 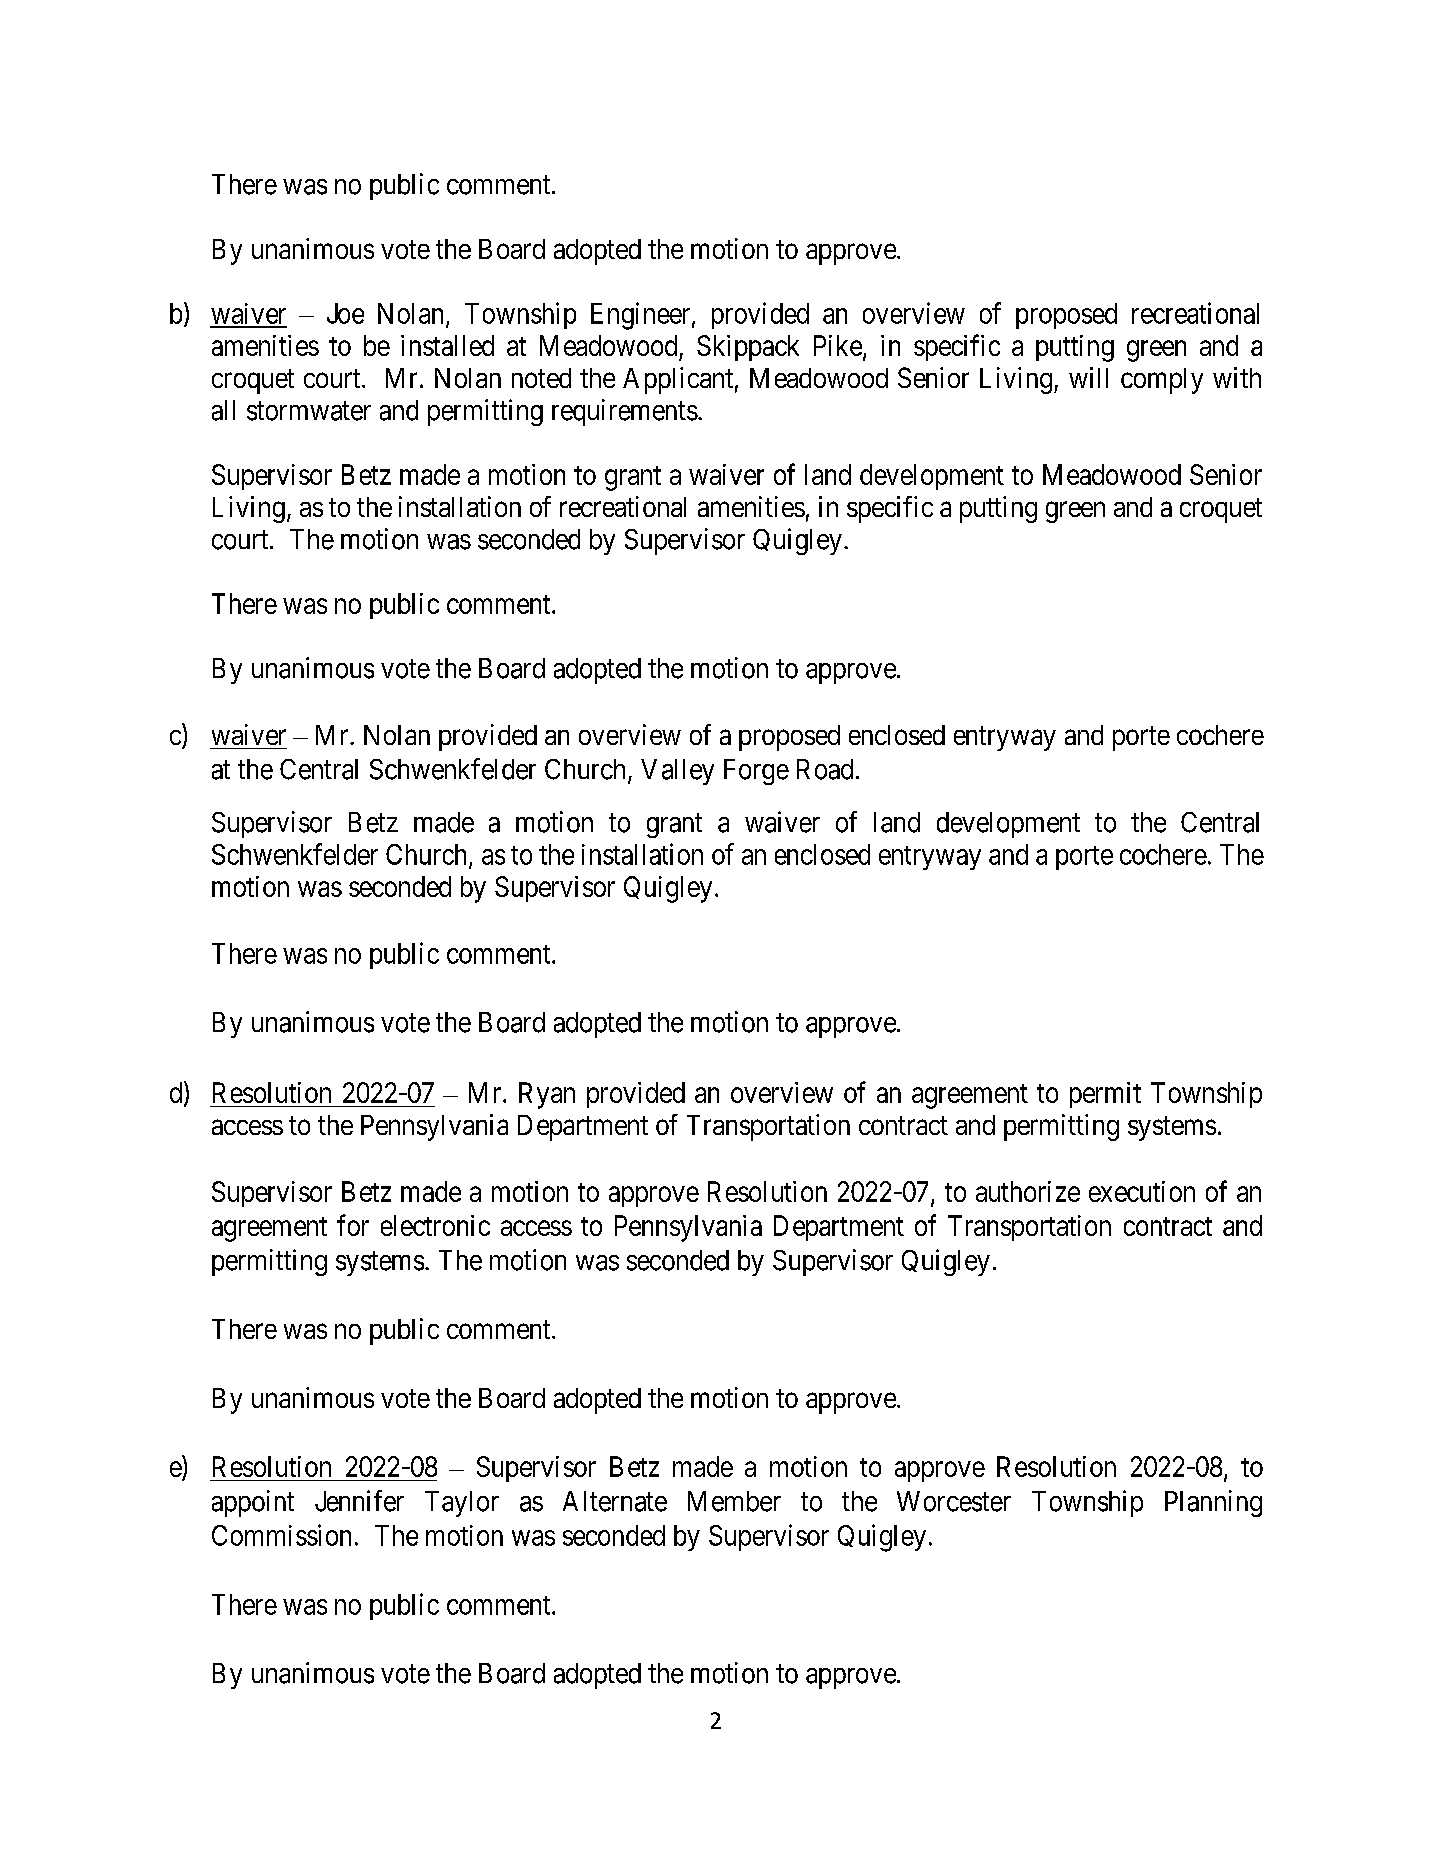 I want to click on Forge, so click(x=756, y=772).
